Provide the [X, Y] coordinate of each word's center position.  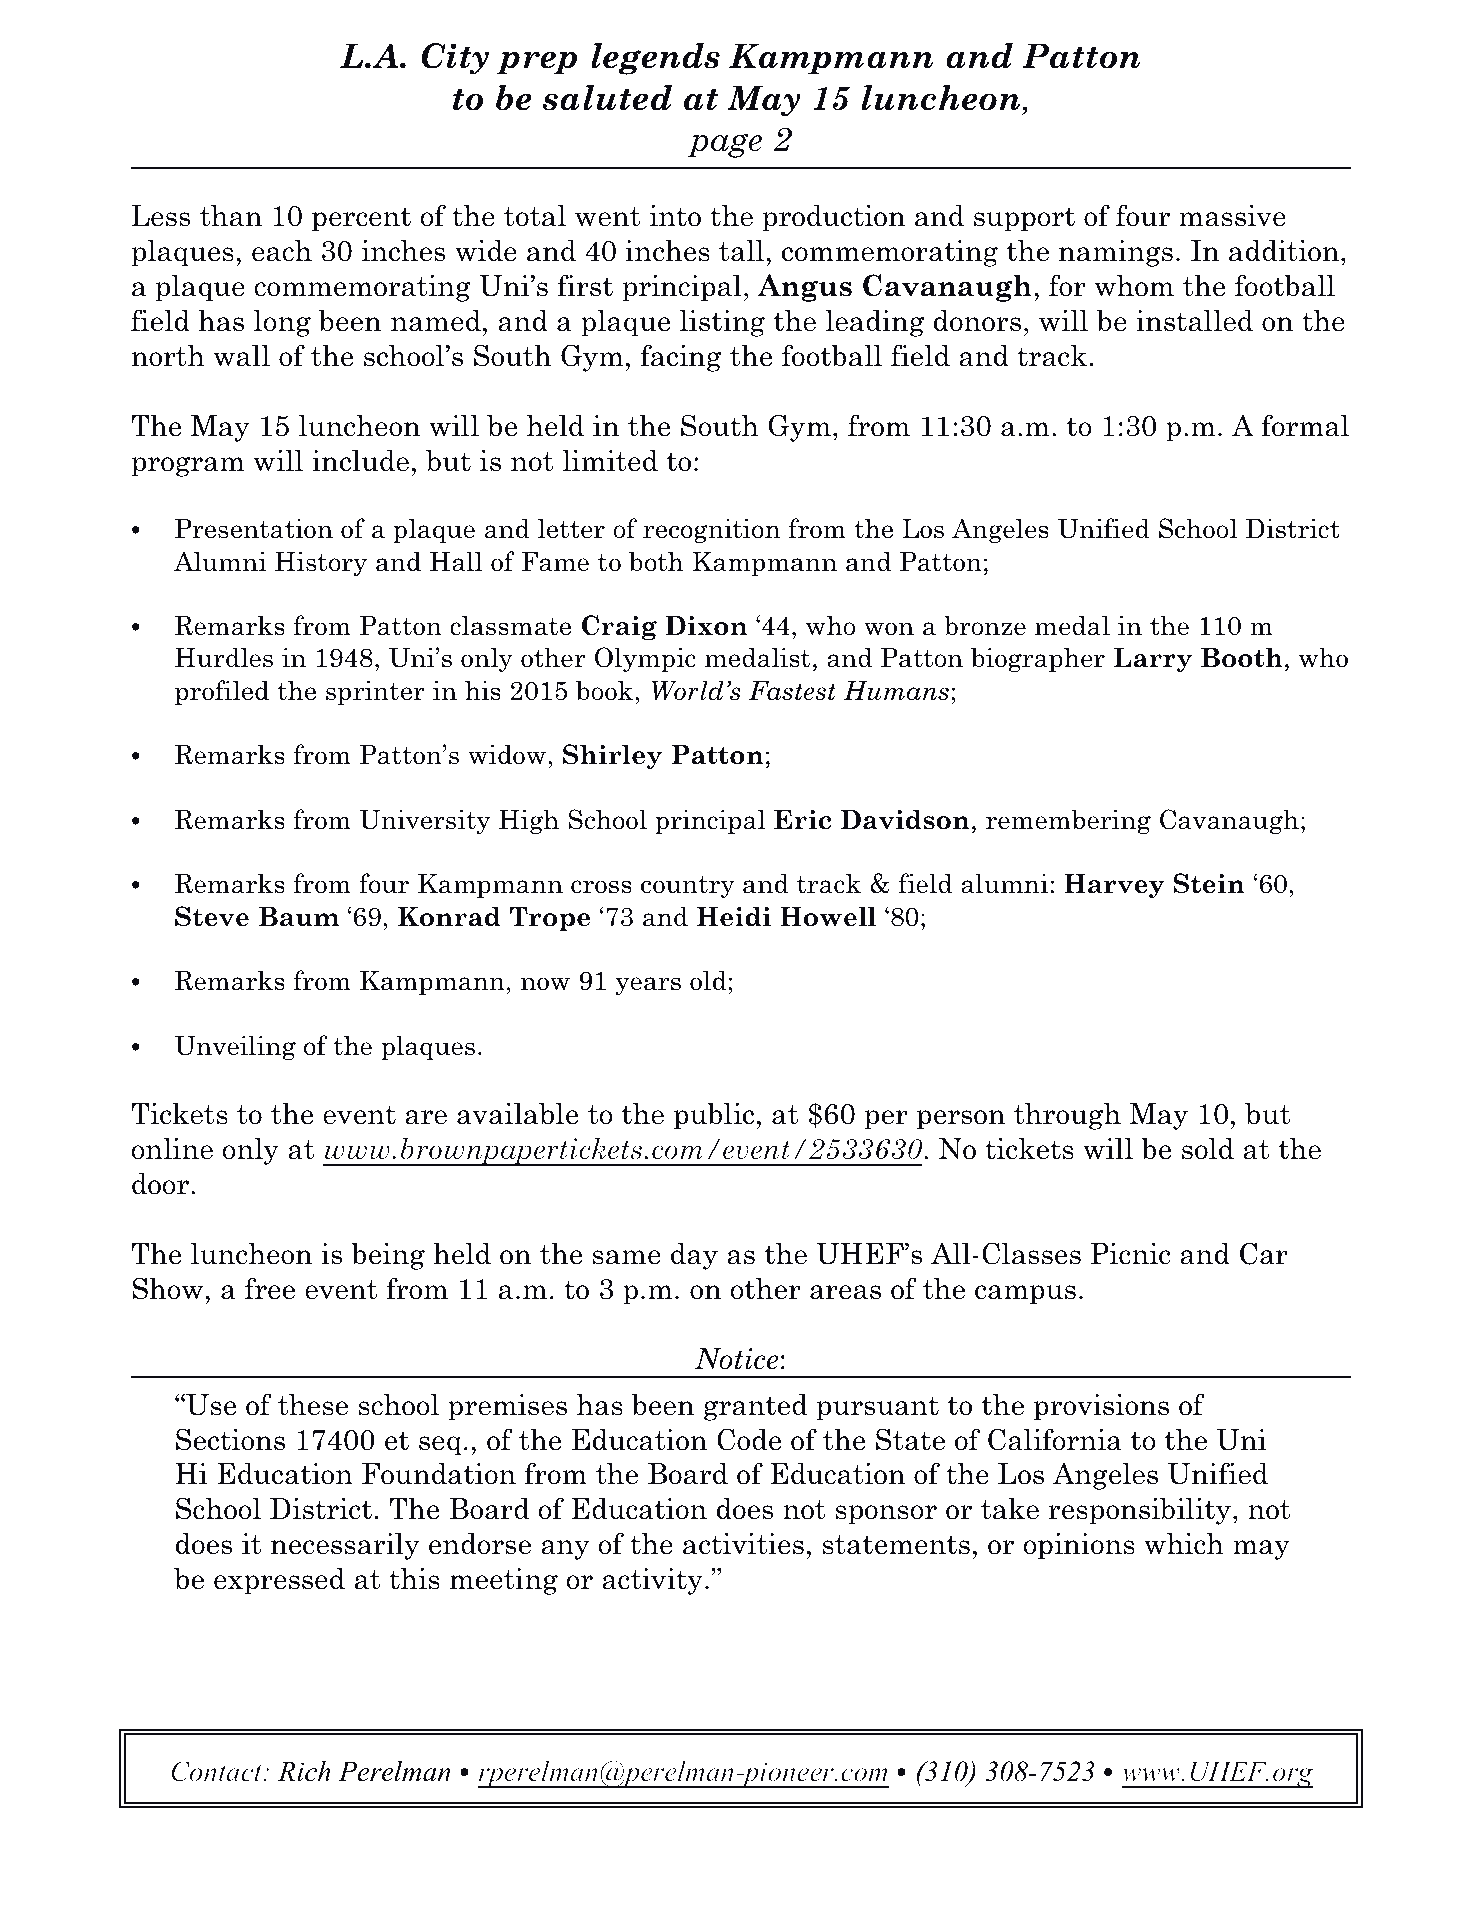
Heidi [734, 916]
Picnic [1130, 1254]
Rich [304, 1771]
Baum [299, 916]
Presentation [254, 528]
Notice [737, 1359]
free [270, 1288]
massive [1232, 216]
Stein [1209, 883]
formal [1305, 425]
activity [652, 1581]
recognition [711, 530]
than [231, 215]
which [1184, 1543]
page [725, 146]
